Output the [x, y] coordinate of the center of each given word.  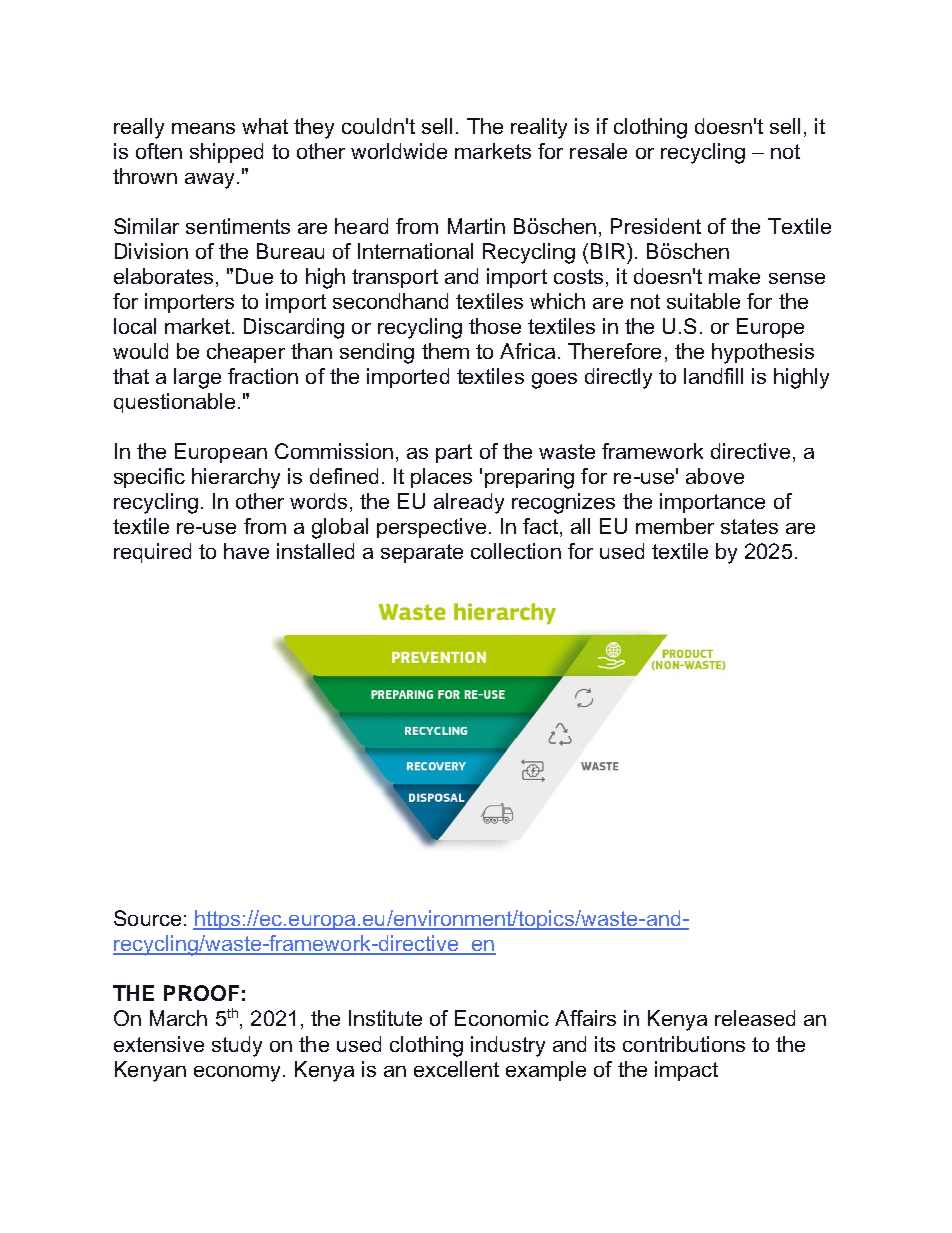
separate [422, 553]
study [237, 1046]
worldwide [399, 151]
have [246, 551]
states [749, 526]
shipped [226, 153]
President [656, 226]
